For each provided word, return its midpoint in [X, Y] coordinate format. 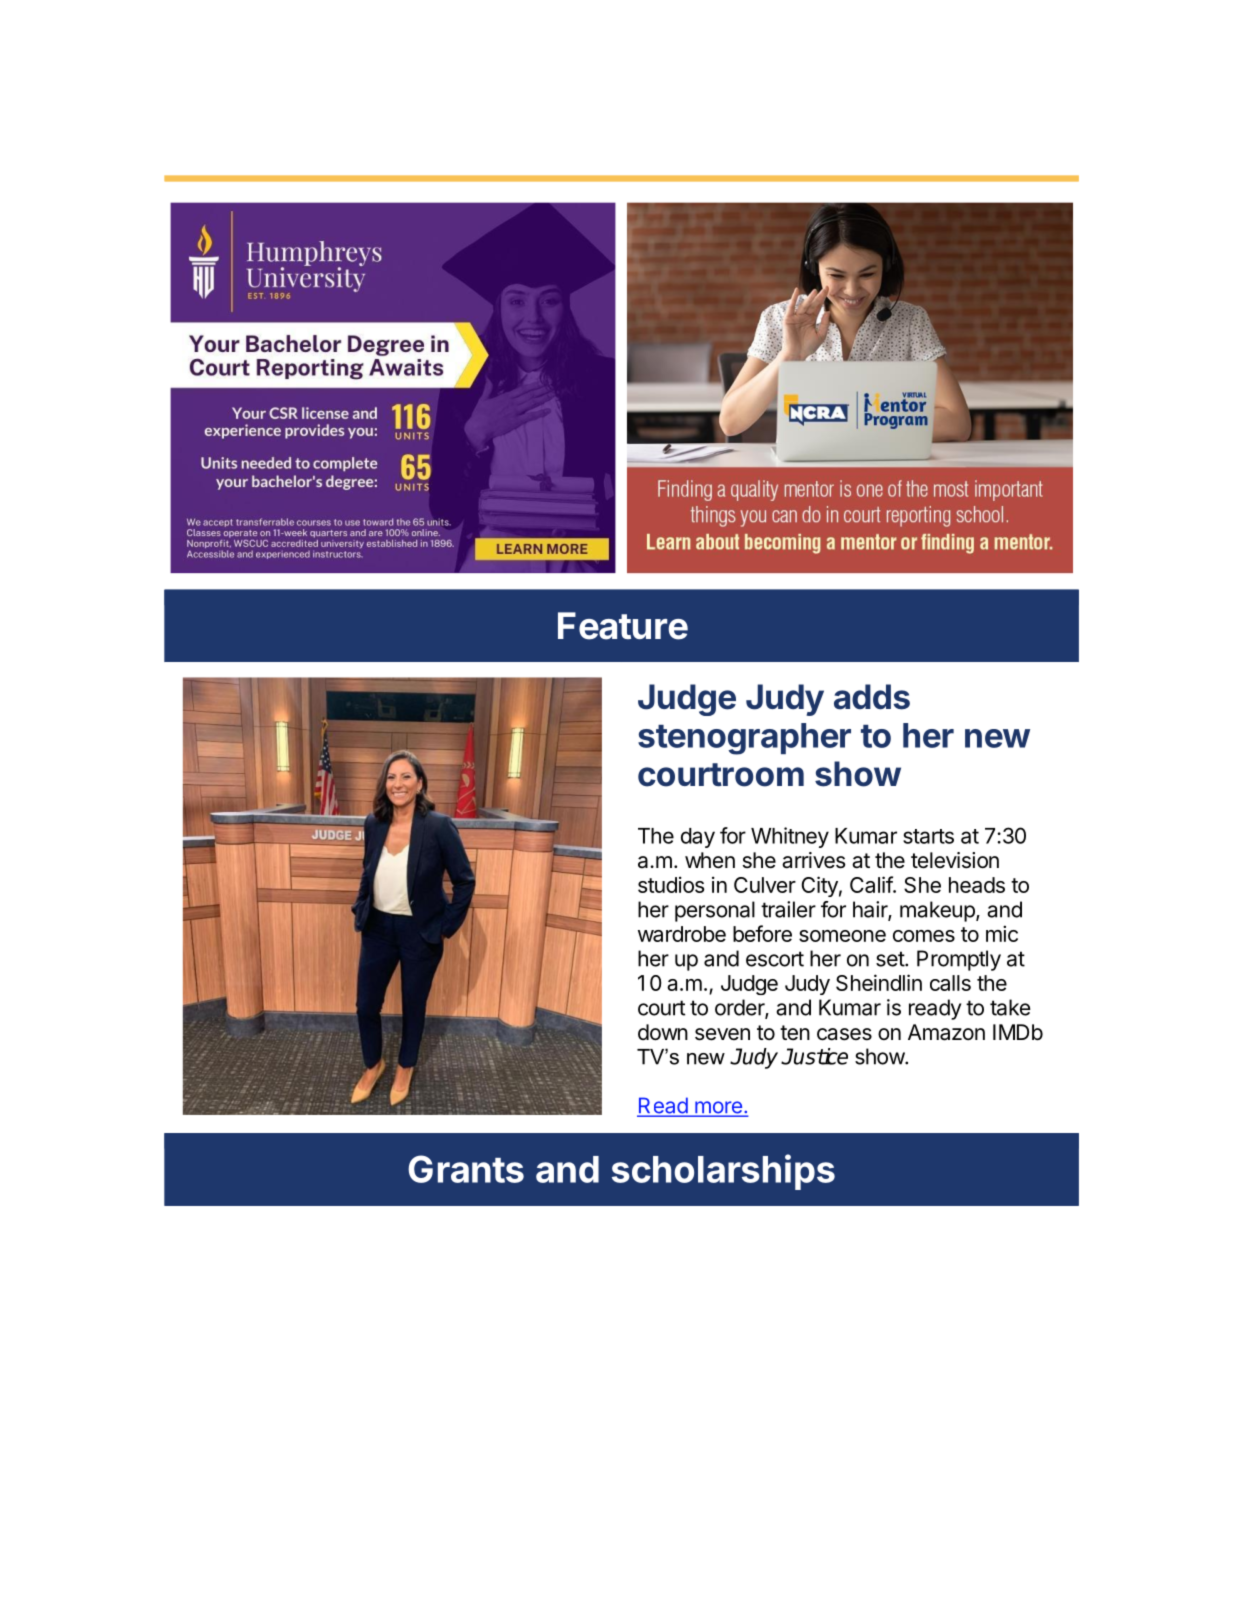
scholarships [723, 1172]
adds [872, 697]
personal [715, 911]
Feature [623, 626]
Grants [466, 1169]
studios [671, 884]
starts [928, 836]
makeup [938, 911]
